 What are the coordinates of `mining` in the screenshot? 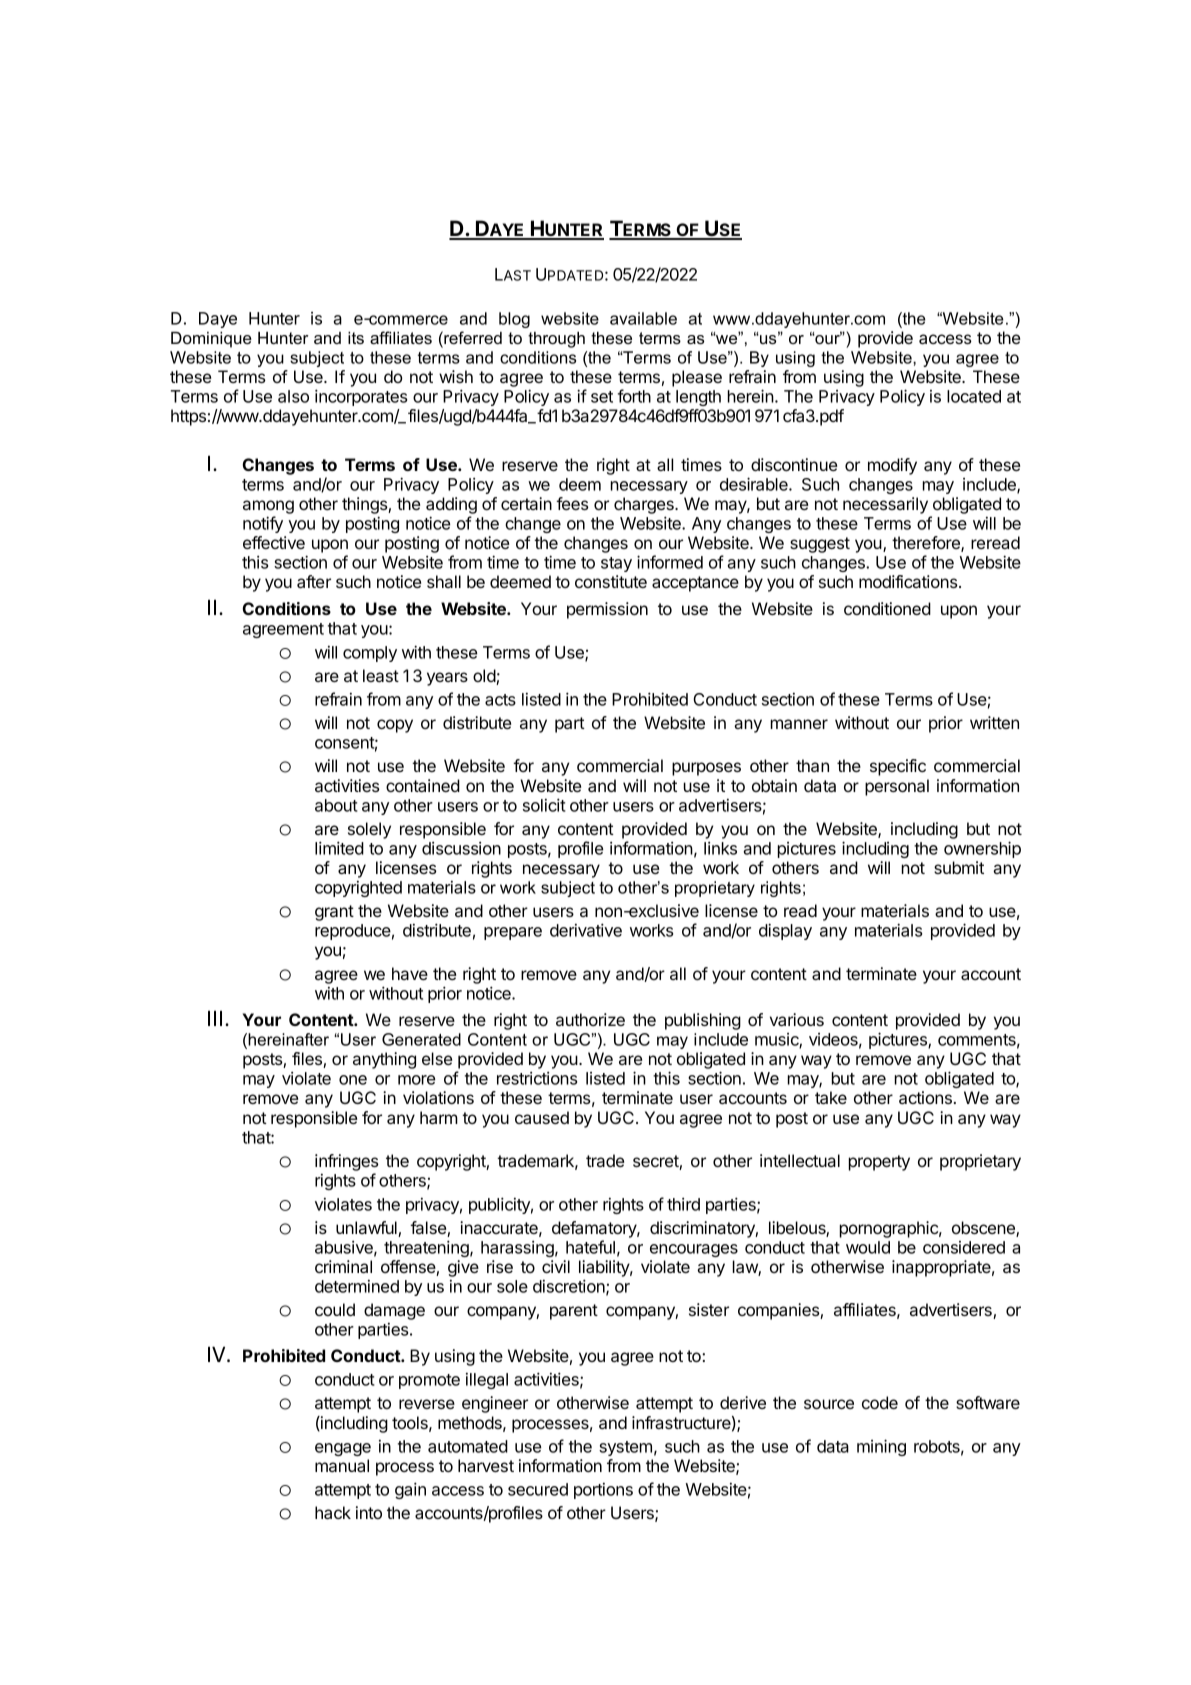 It's located at (881, 1447).
